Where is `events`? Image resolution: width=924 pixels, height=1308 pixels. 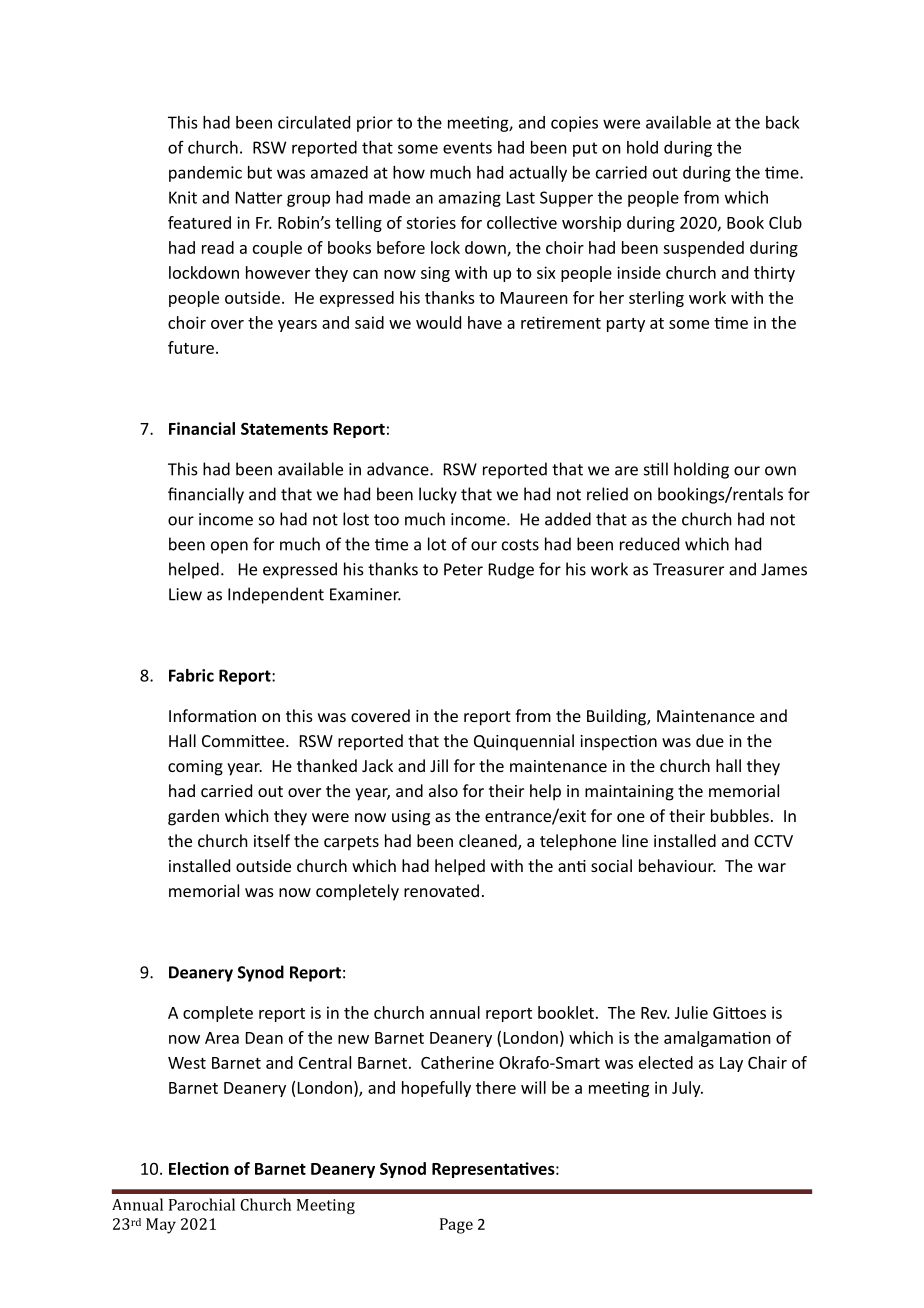 events is located at coordinates (467, 148).
